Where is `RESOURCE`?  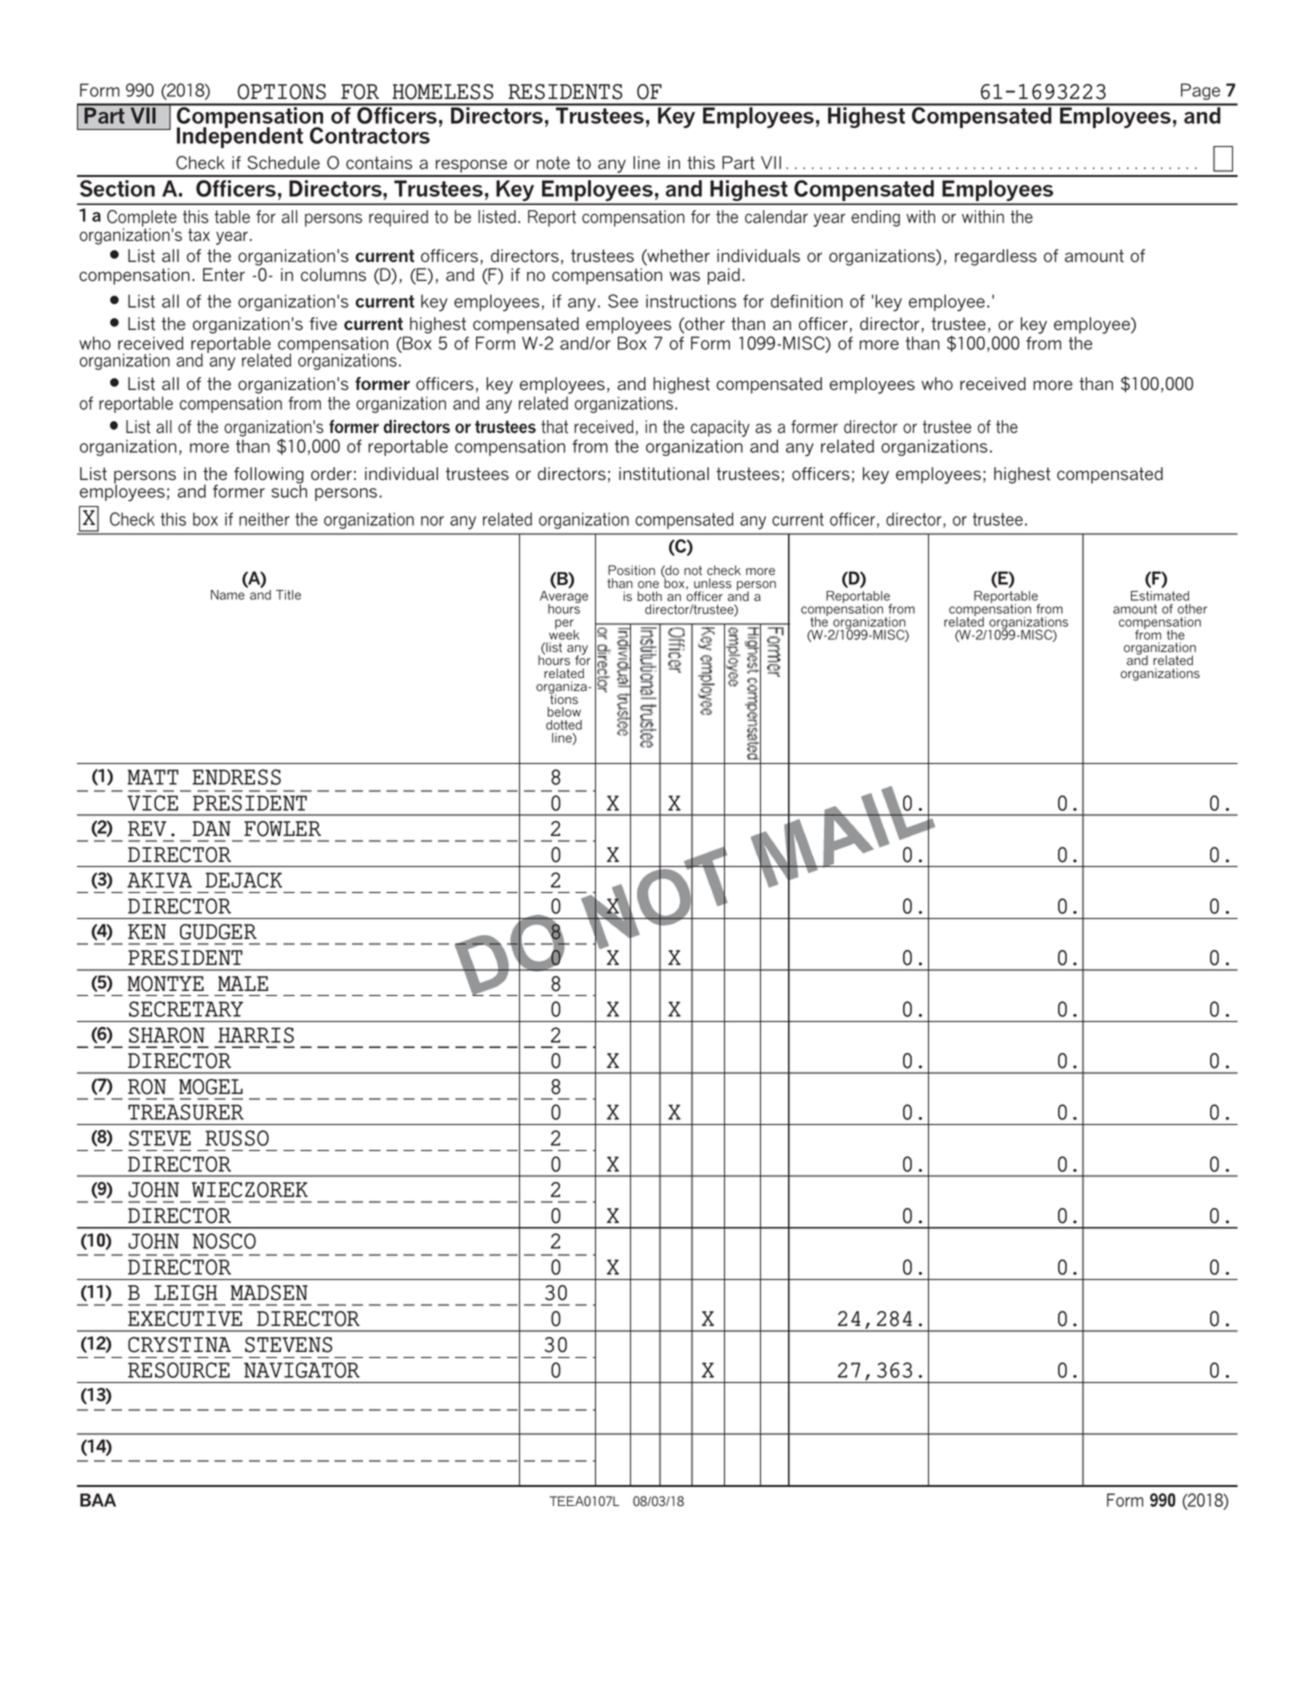 RESOURCE is located at coordinates (179, 1370).
